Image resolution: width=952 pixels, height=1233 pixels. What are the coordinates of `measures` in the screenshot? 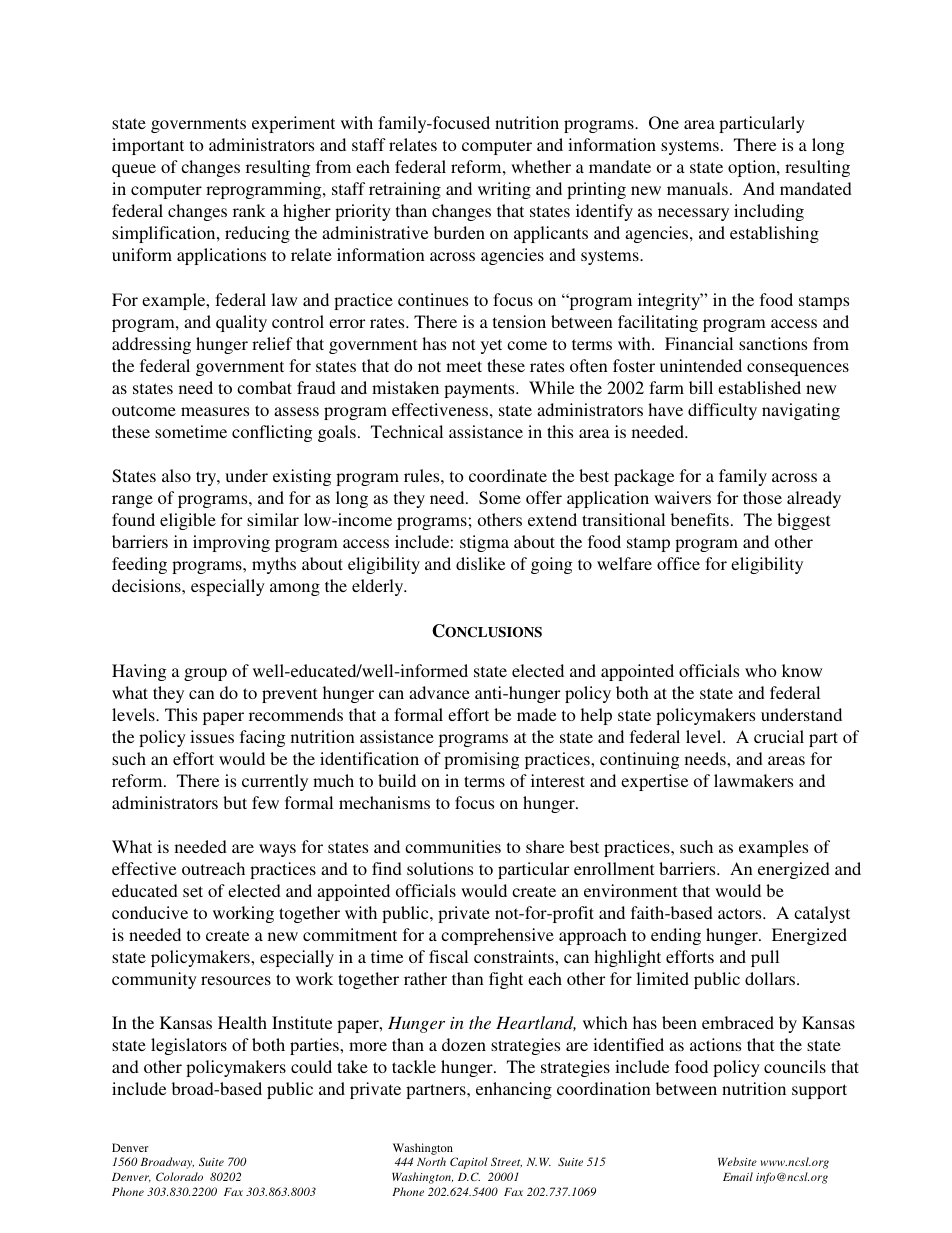 It's located at (215, 411).
